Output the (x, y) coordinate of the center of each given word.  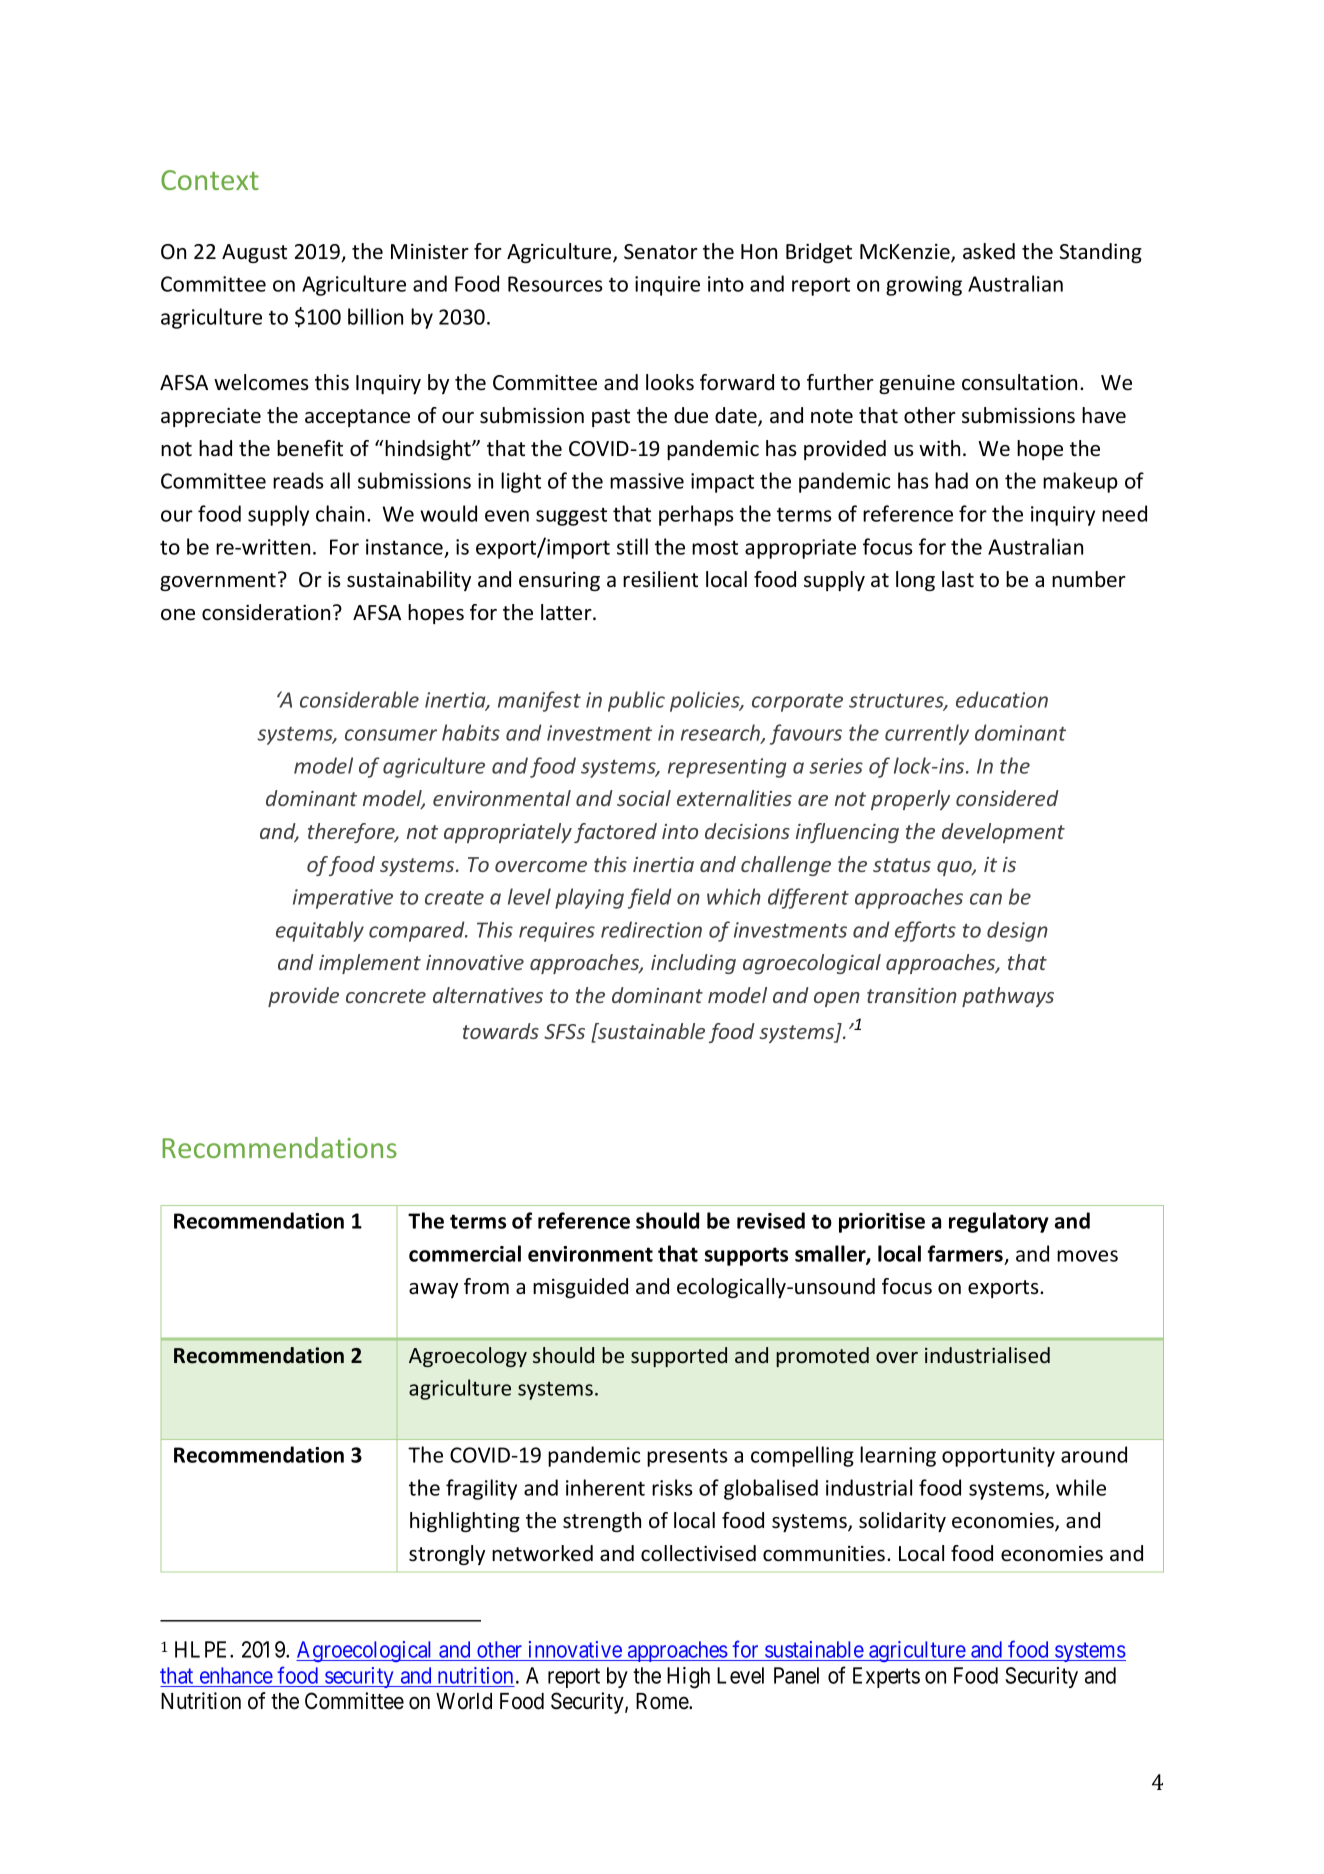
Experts (886, 1677)
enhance (236, 1675)
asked (989, 251)
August (254, 253)
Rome (663, 1701)
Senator (661, 252)
